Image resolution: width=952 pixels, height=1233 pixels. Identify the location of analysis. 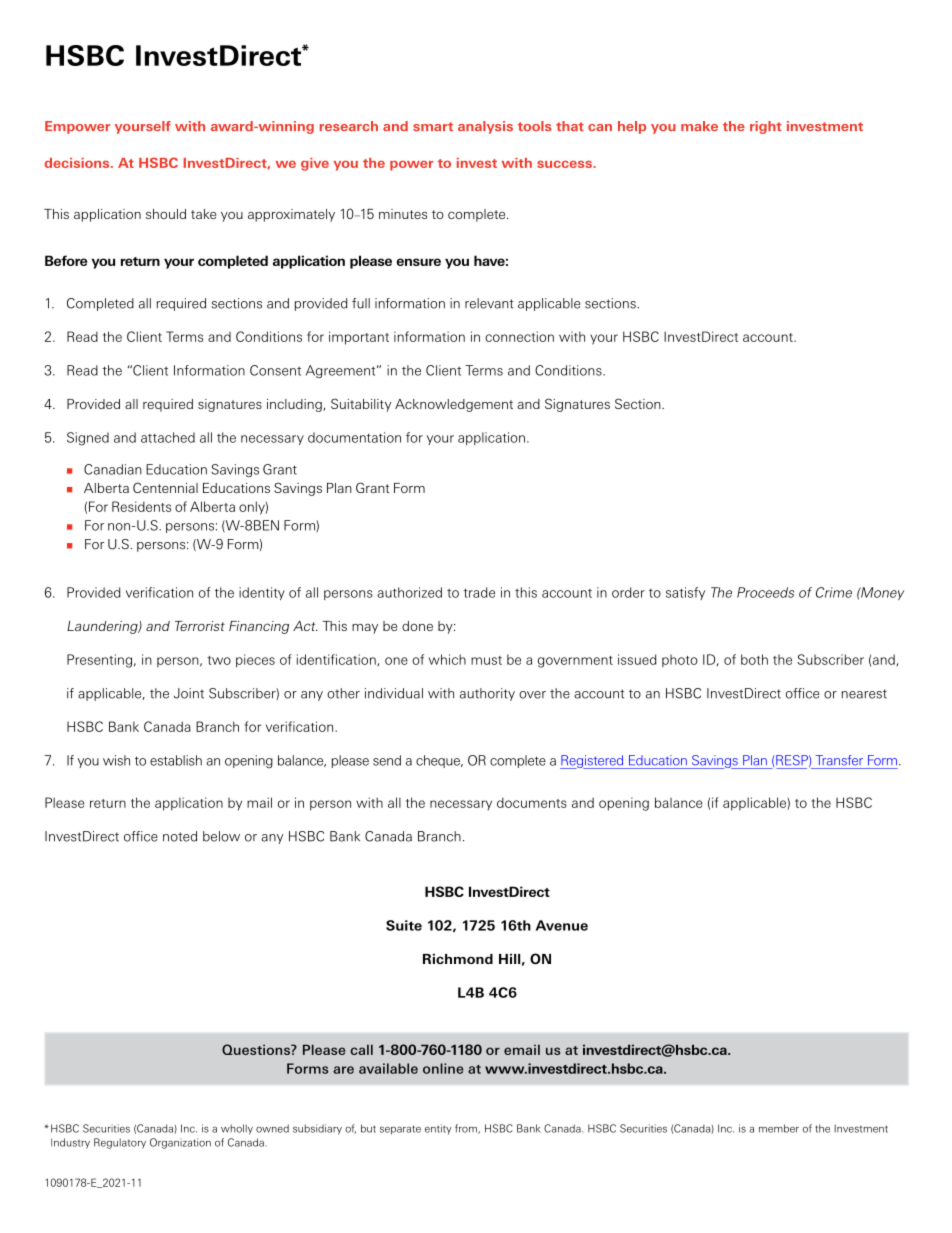
(485, 127).
